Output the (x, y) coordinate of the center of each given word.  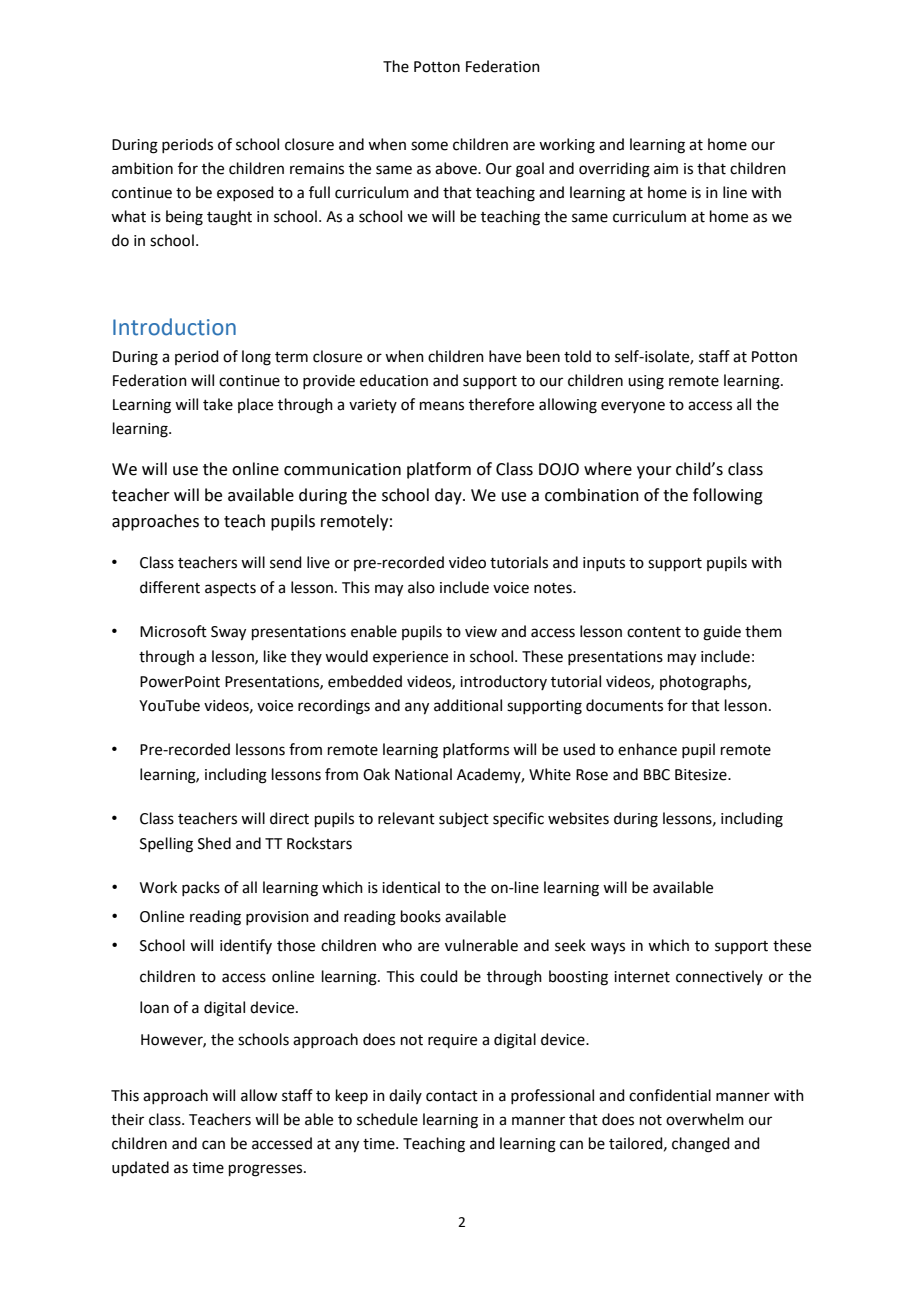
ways (608, 948)
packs (201, 888)
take (218, 404)
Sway (228, 633)
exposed (245, 193)
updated (140, 1168)
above (457, 168)
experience (410, 658)
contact (452, 1096)
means (442, 406)
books (421, 916)
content (654, 632)
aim (666, 169)
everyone (633, 407)
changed (701, 1145)
